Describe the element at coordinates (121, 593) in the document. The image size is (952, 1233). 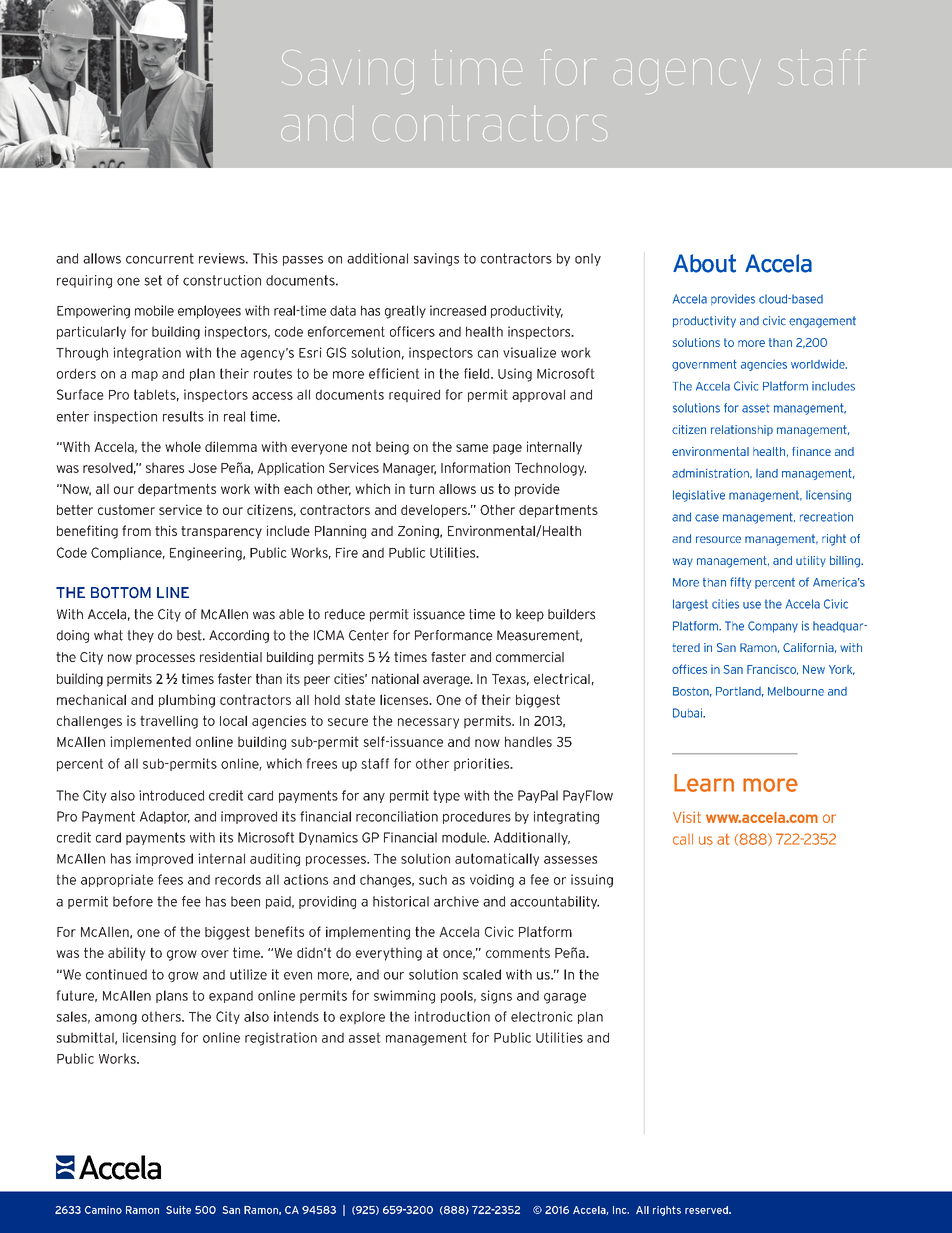
I see `BOTTOM` at that location.
